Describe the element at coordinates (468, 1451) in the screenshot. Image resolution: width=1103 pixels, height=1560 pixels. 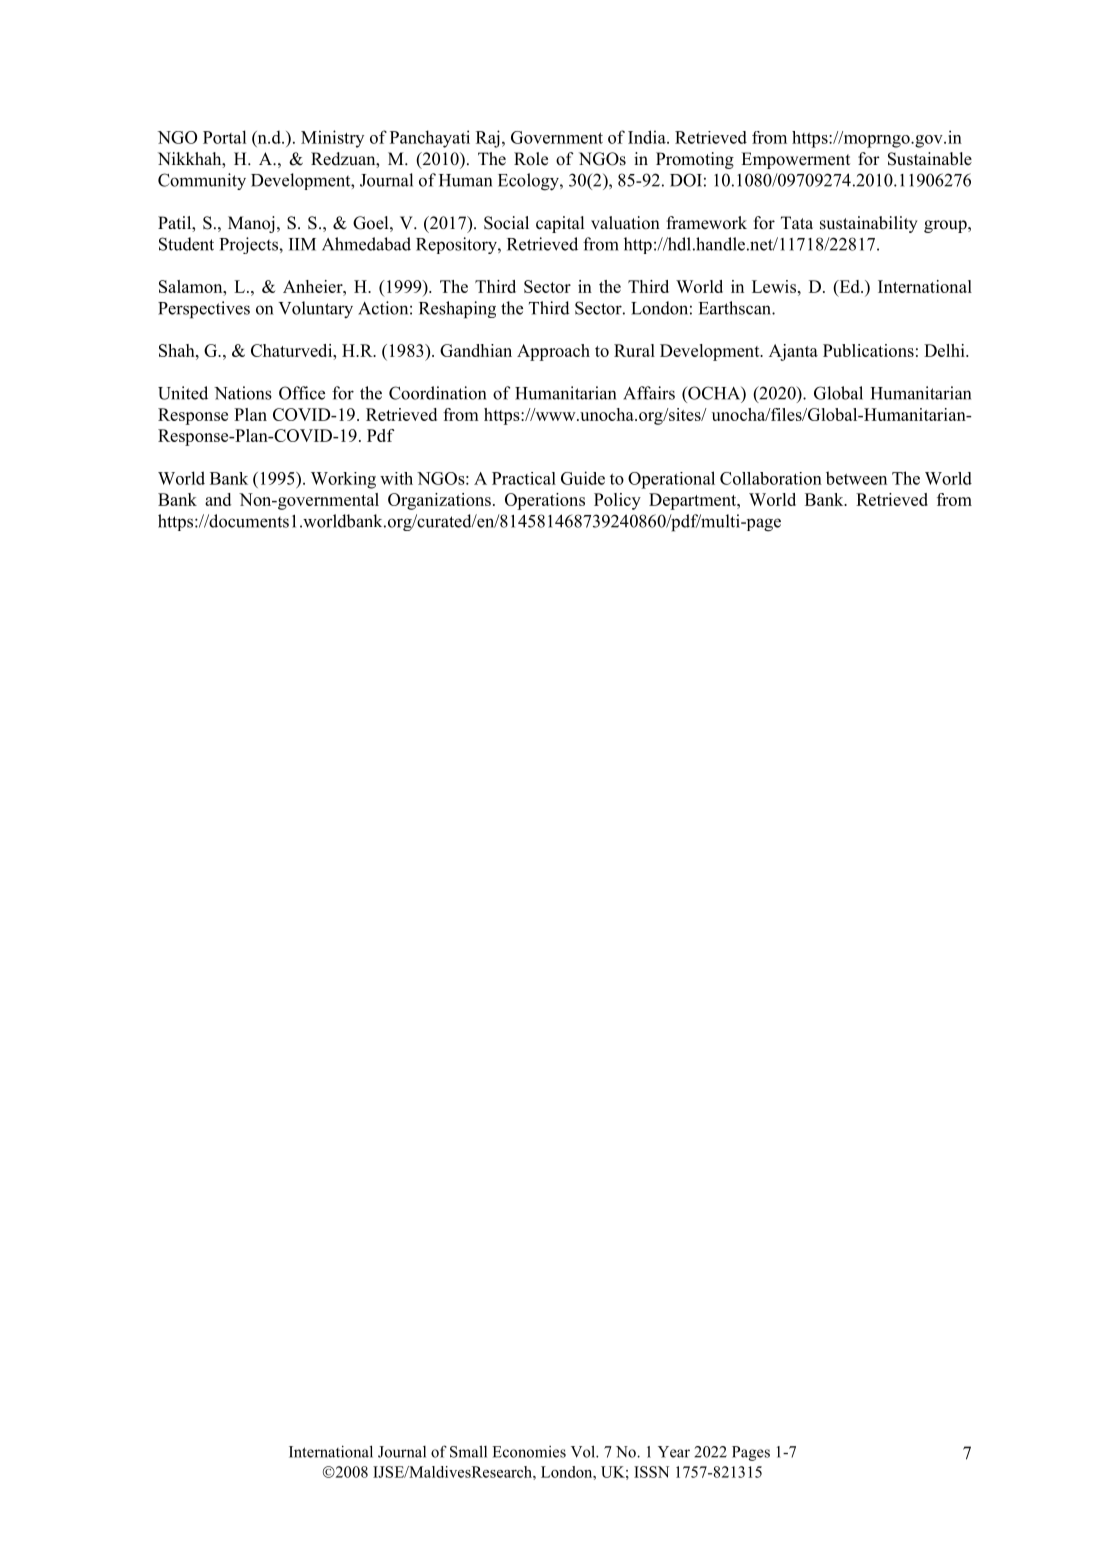
I see `Small` at that location.
